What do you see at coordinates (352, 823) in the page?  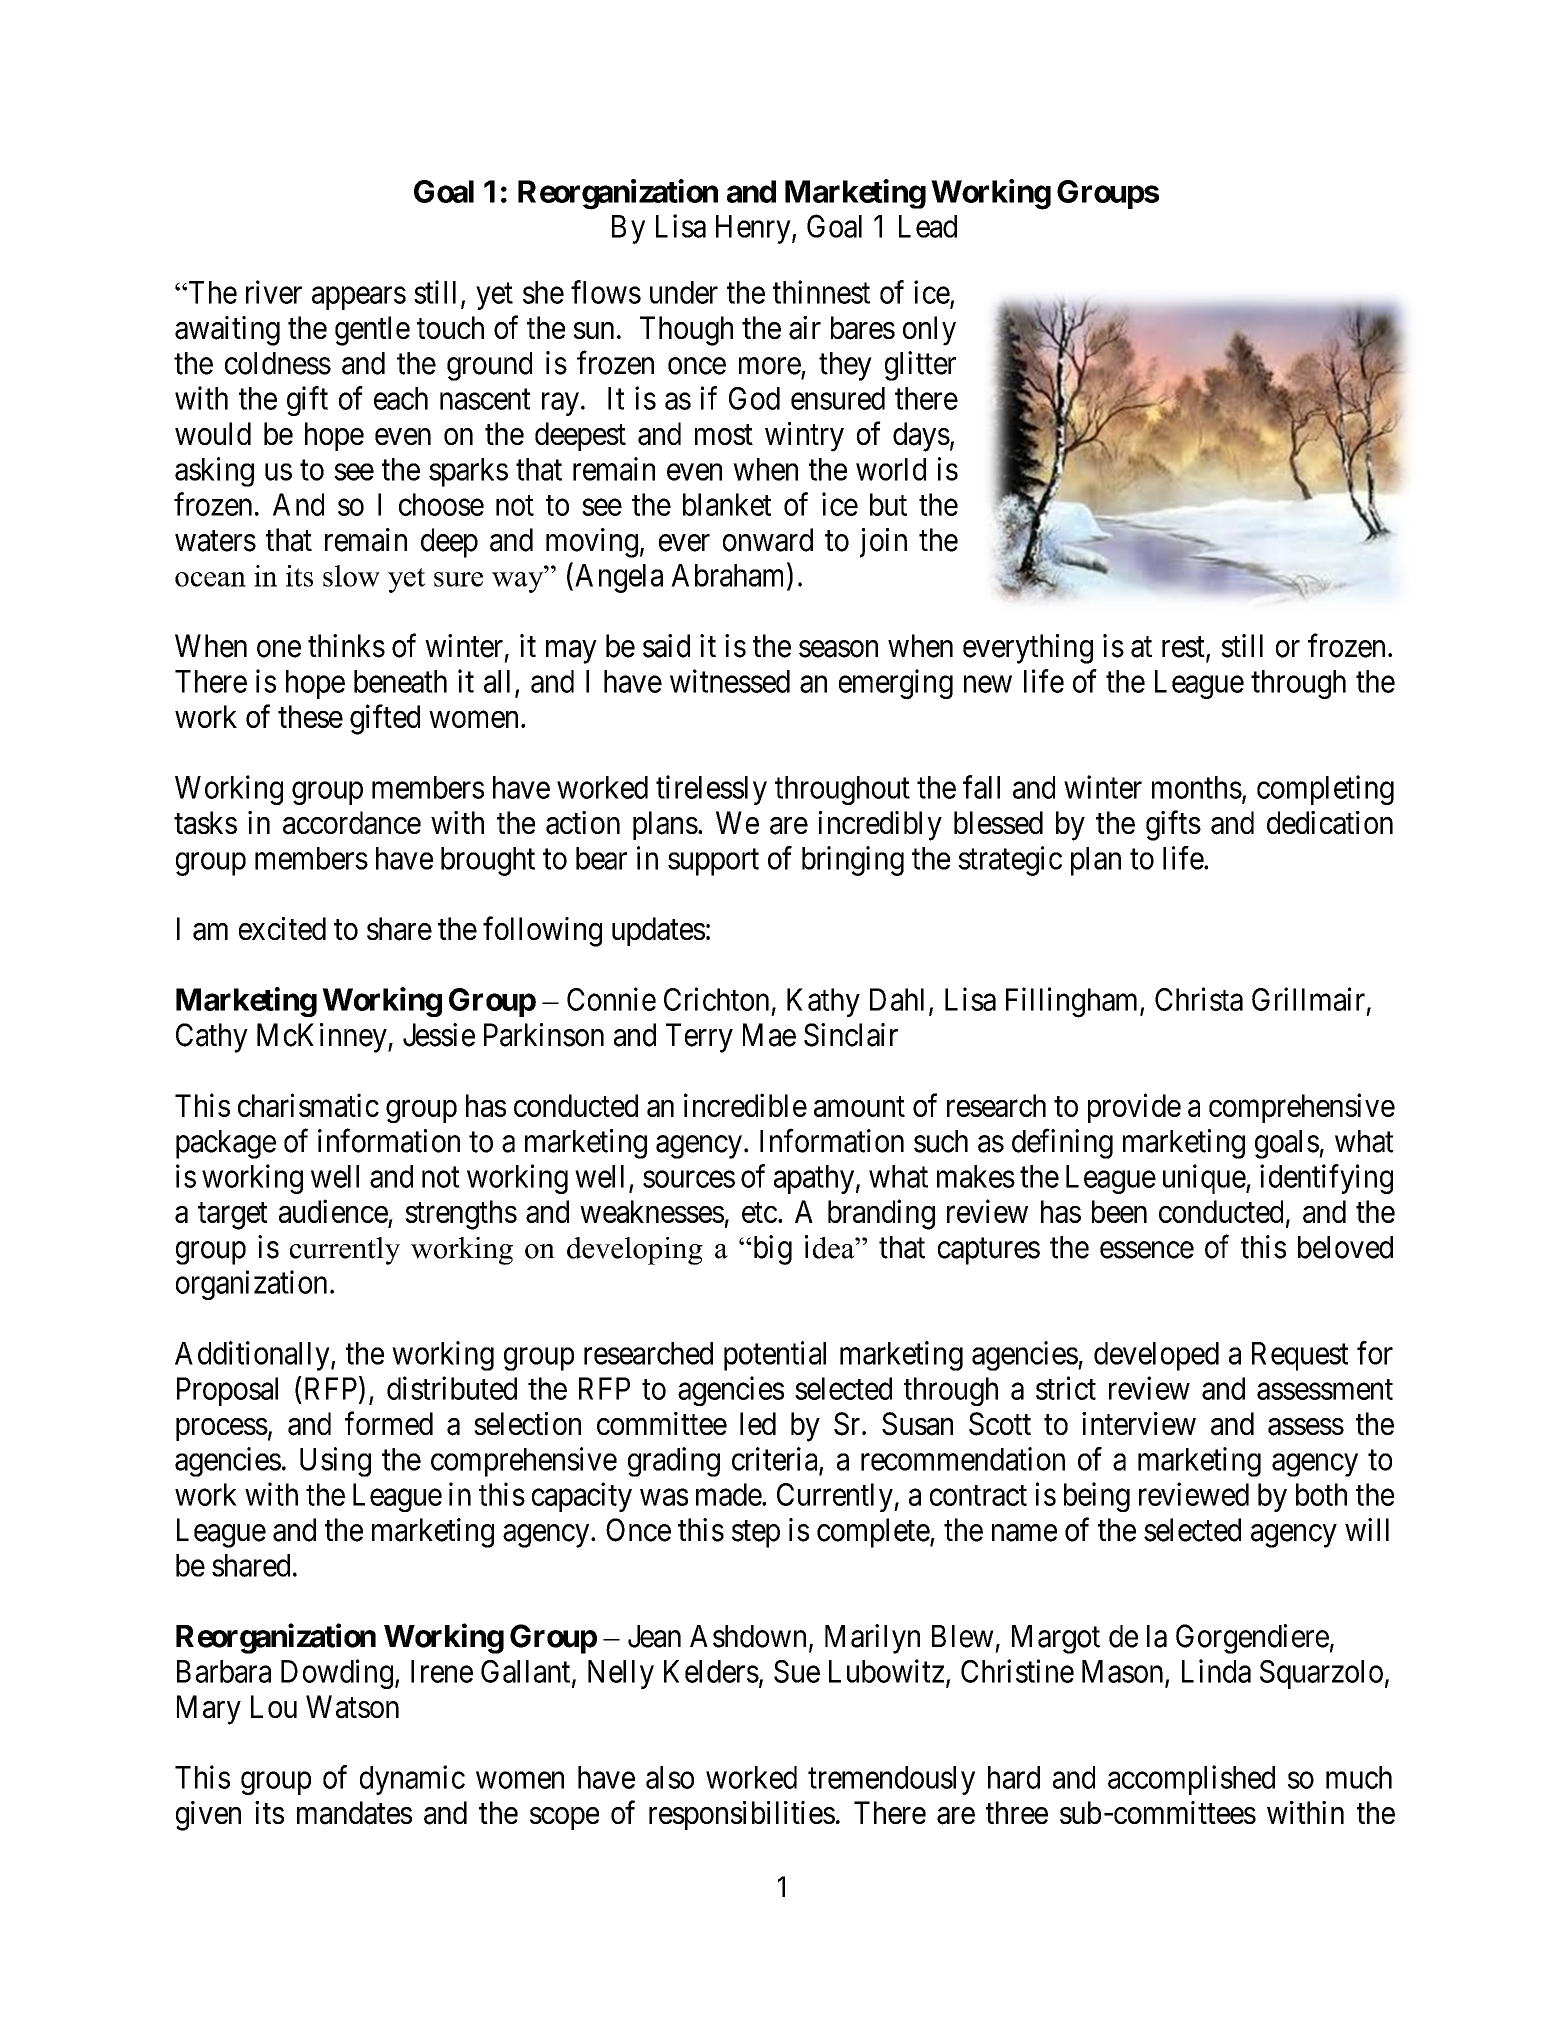 I see `accordance` at bounding box center [352, 823].
